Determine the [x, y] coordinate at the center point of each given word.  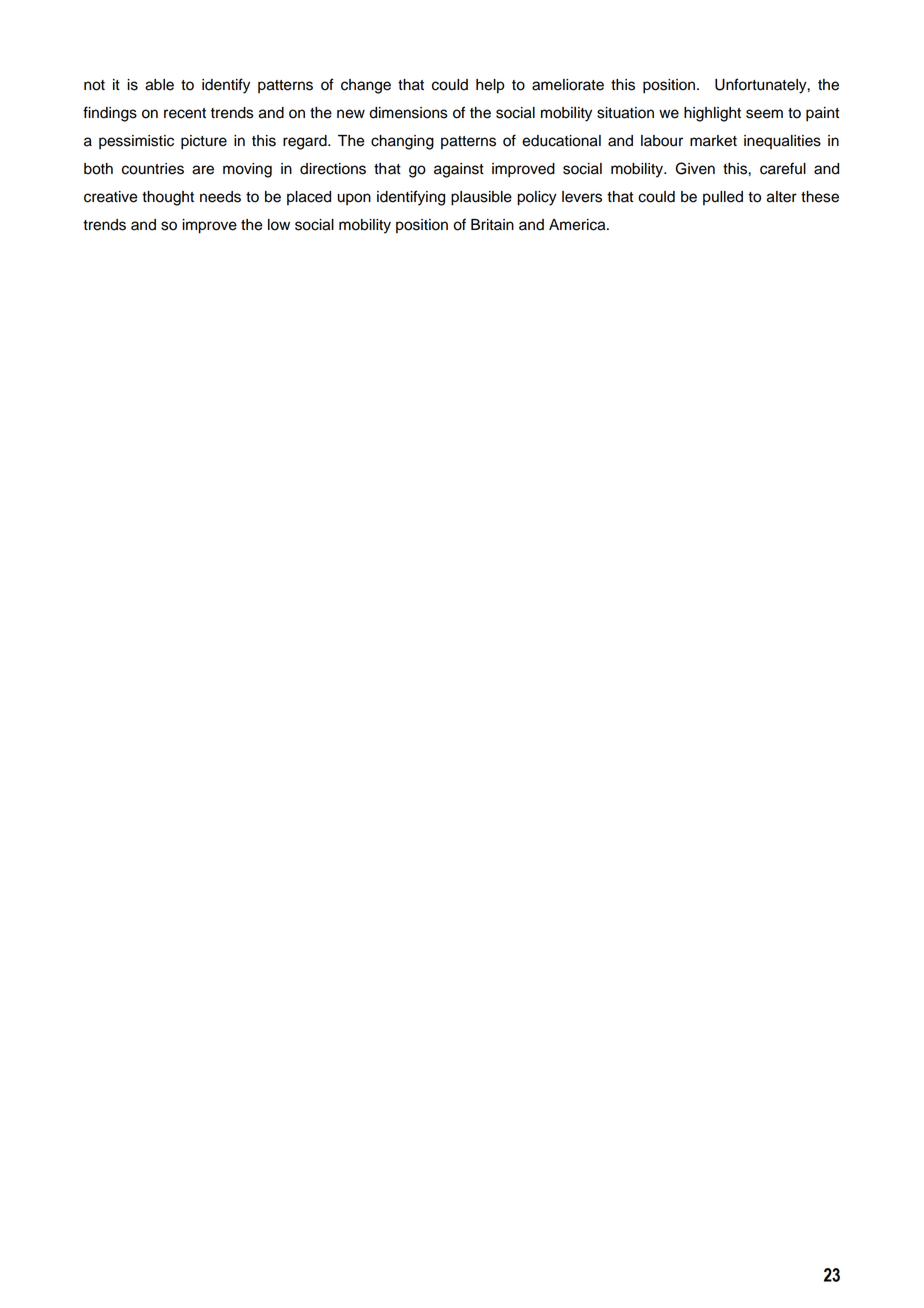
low [279, 225]
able [159, 85]
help [490, 86]
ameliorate [568, 85]
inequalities [782, 142]
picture [204, 142]
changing [402, 142]
